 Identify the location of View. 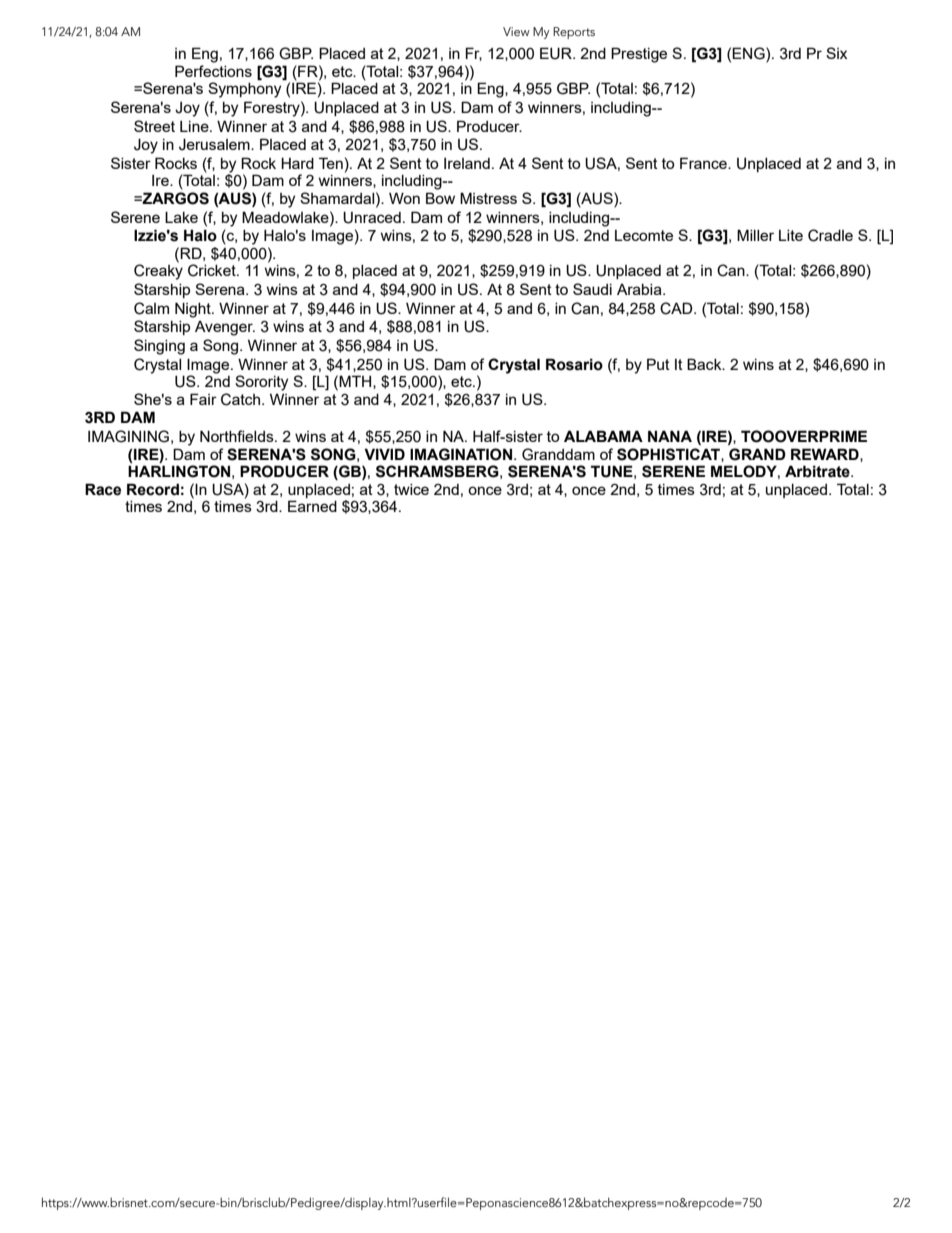
(516, 31).
